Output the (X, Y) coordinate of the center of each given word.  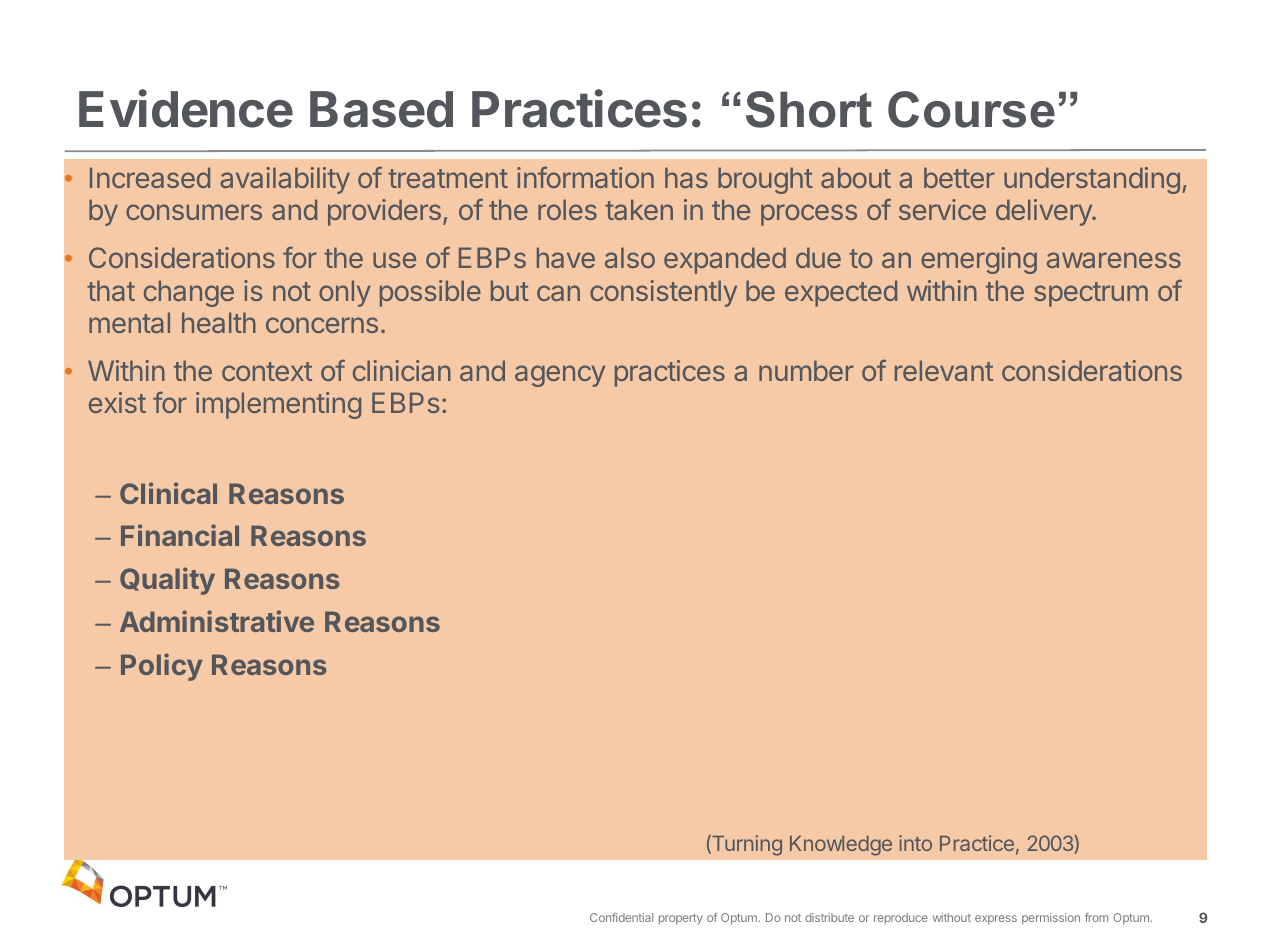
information (585, 177)
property (681, 919)
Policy (162, 667)
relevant (944, 370)
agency (560, 376)
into (915, 843)
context (267, 371)
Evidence (186, 108)
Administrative (217, 621)
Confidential (621, 917)
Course (971, 109)
